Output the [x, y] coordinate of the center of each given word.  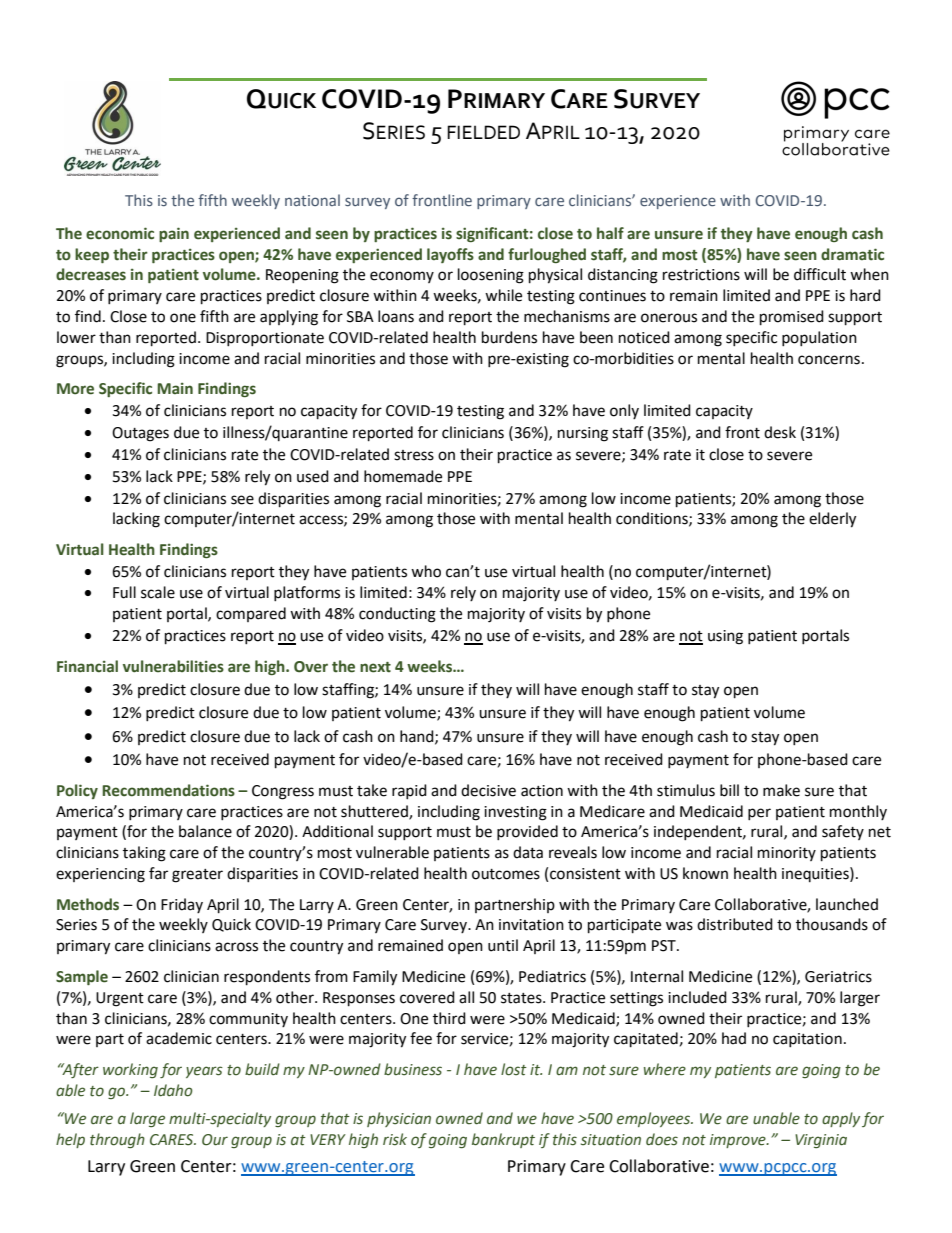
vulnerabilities [173, 666]
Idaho [173, 1090]
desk [780, 432]
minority [787, 854]
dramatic [852, 254]
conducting [397, 615]
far [158, 873]
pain [174, 234]
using [725, 637]
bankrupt [503, 1140]
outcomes [506, 874]
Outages [140, 434]
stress [414, 455]
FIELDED [483, 132]
